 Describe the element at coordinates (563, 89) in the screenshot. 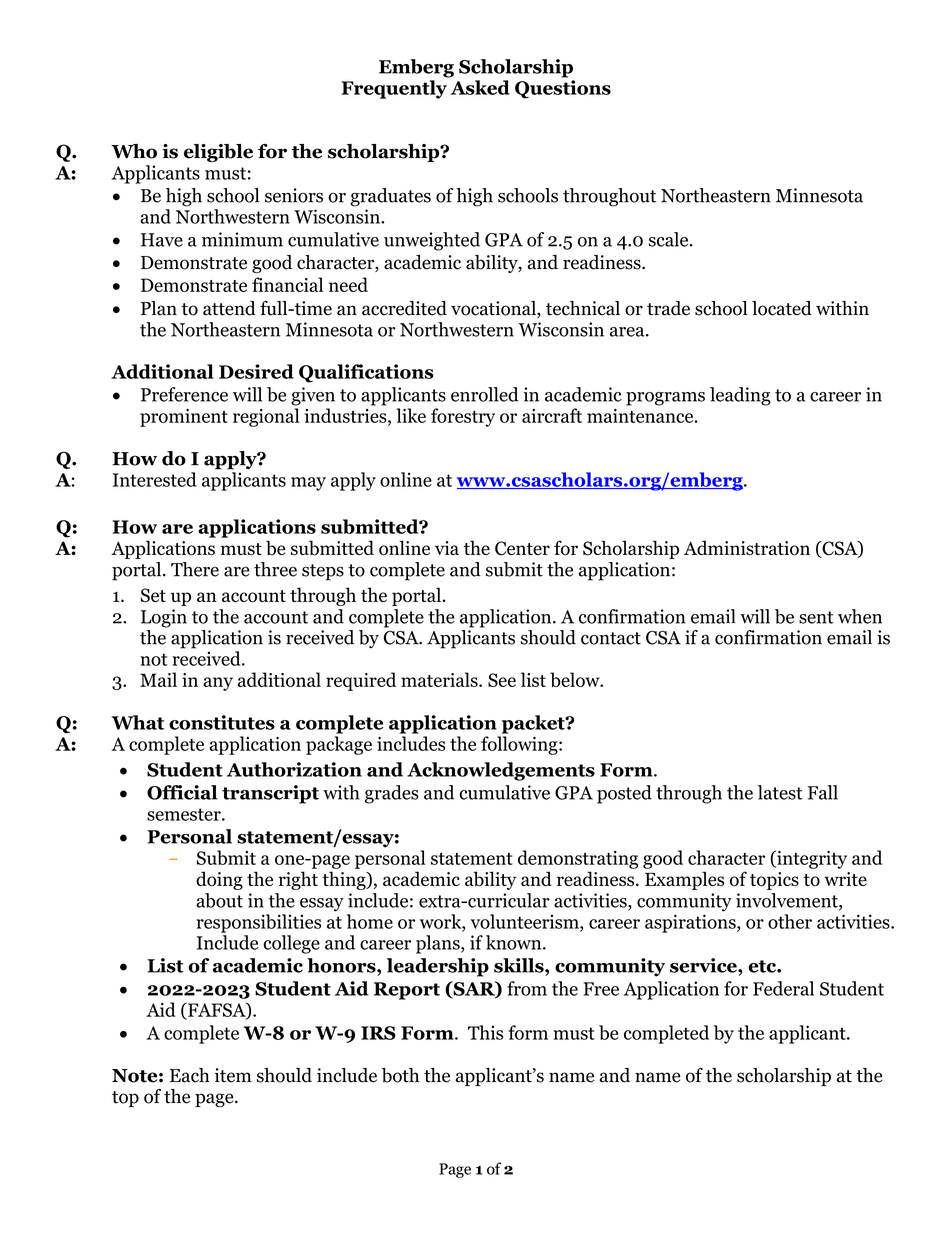

I see `Questions` at that location.
